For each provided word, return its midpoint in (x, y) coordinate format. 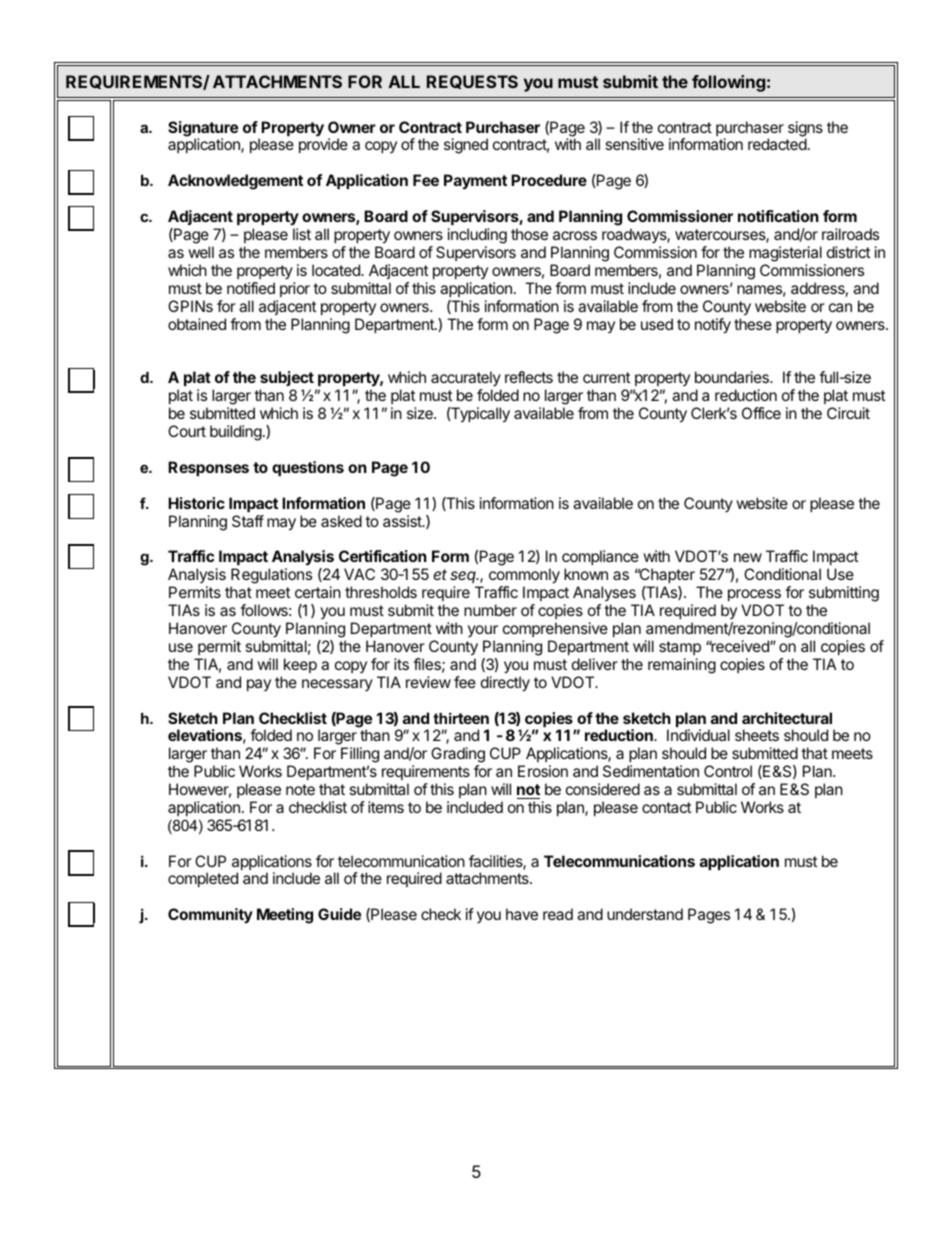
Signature (203, 130)
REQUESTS (472, 82)
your (483, 631)
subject (287, 380)
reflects (529, 377)
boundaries (733, 377)
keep (300, 665)
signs (805, 130)
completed (203, 879)
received (740, 646)
